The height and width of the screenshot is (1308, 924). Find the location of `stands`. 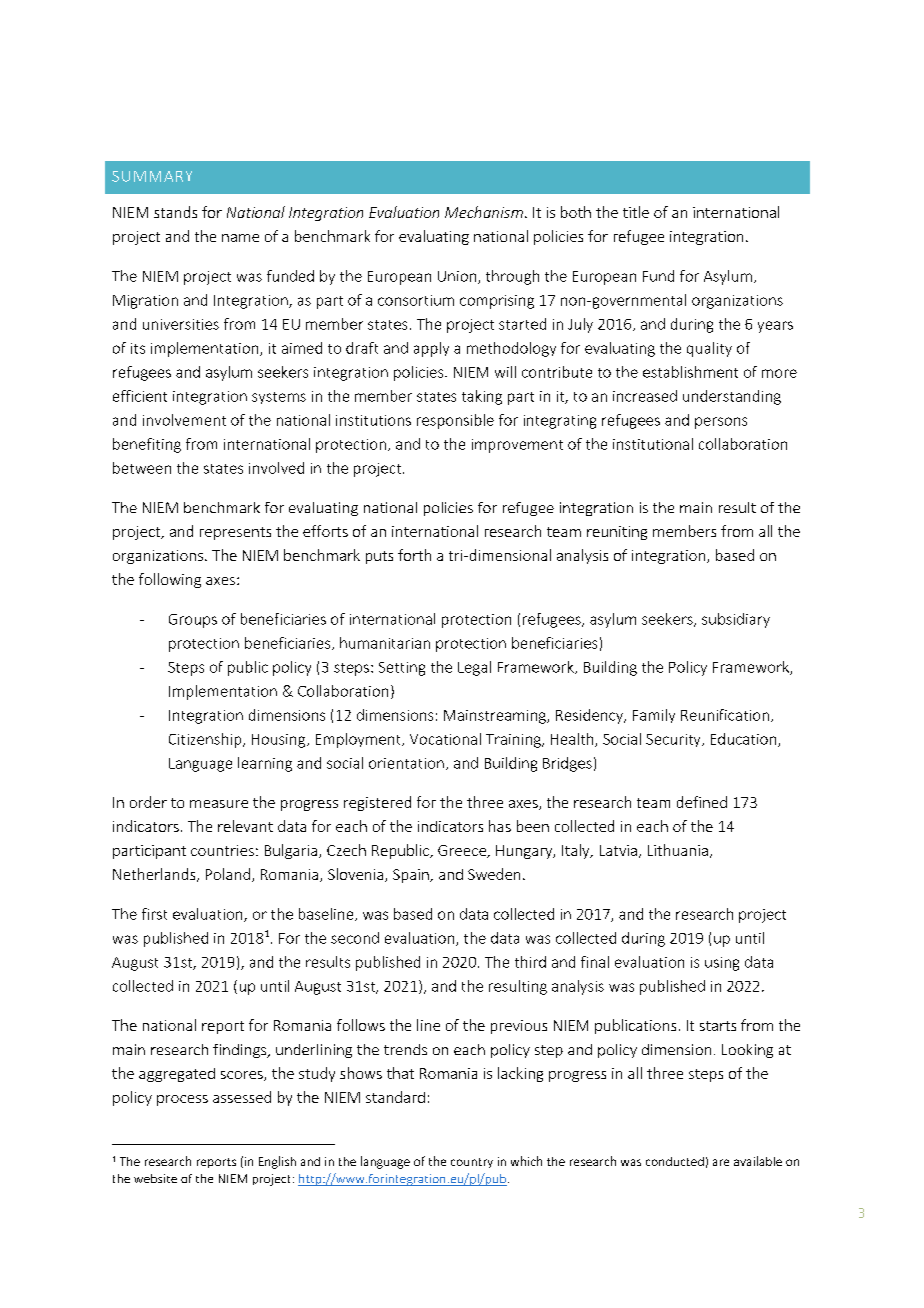

stands is located at coordinates (175, 212).
